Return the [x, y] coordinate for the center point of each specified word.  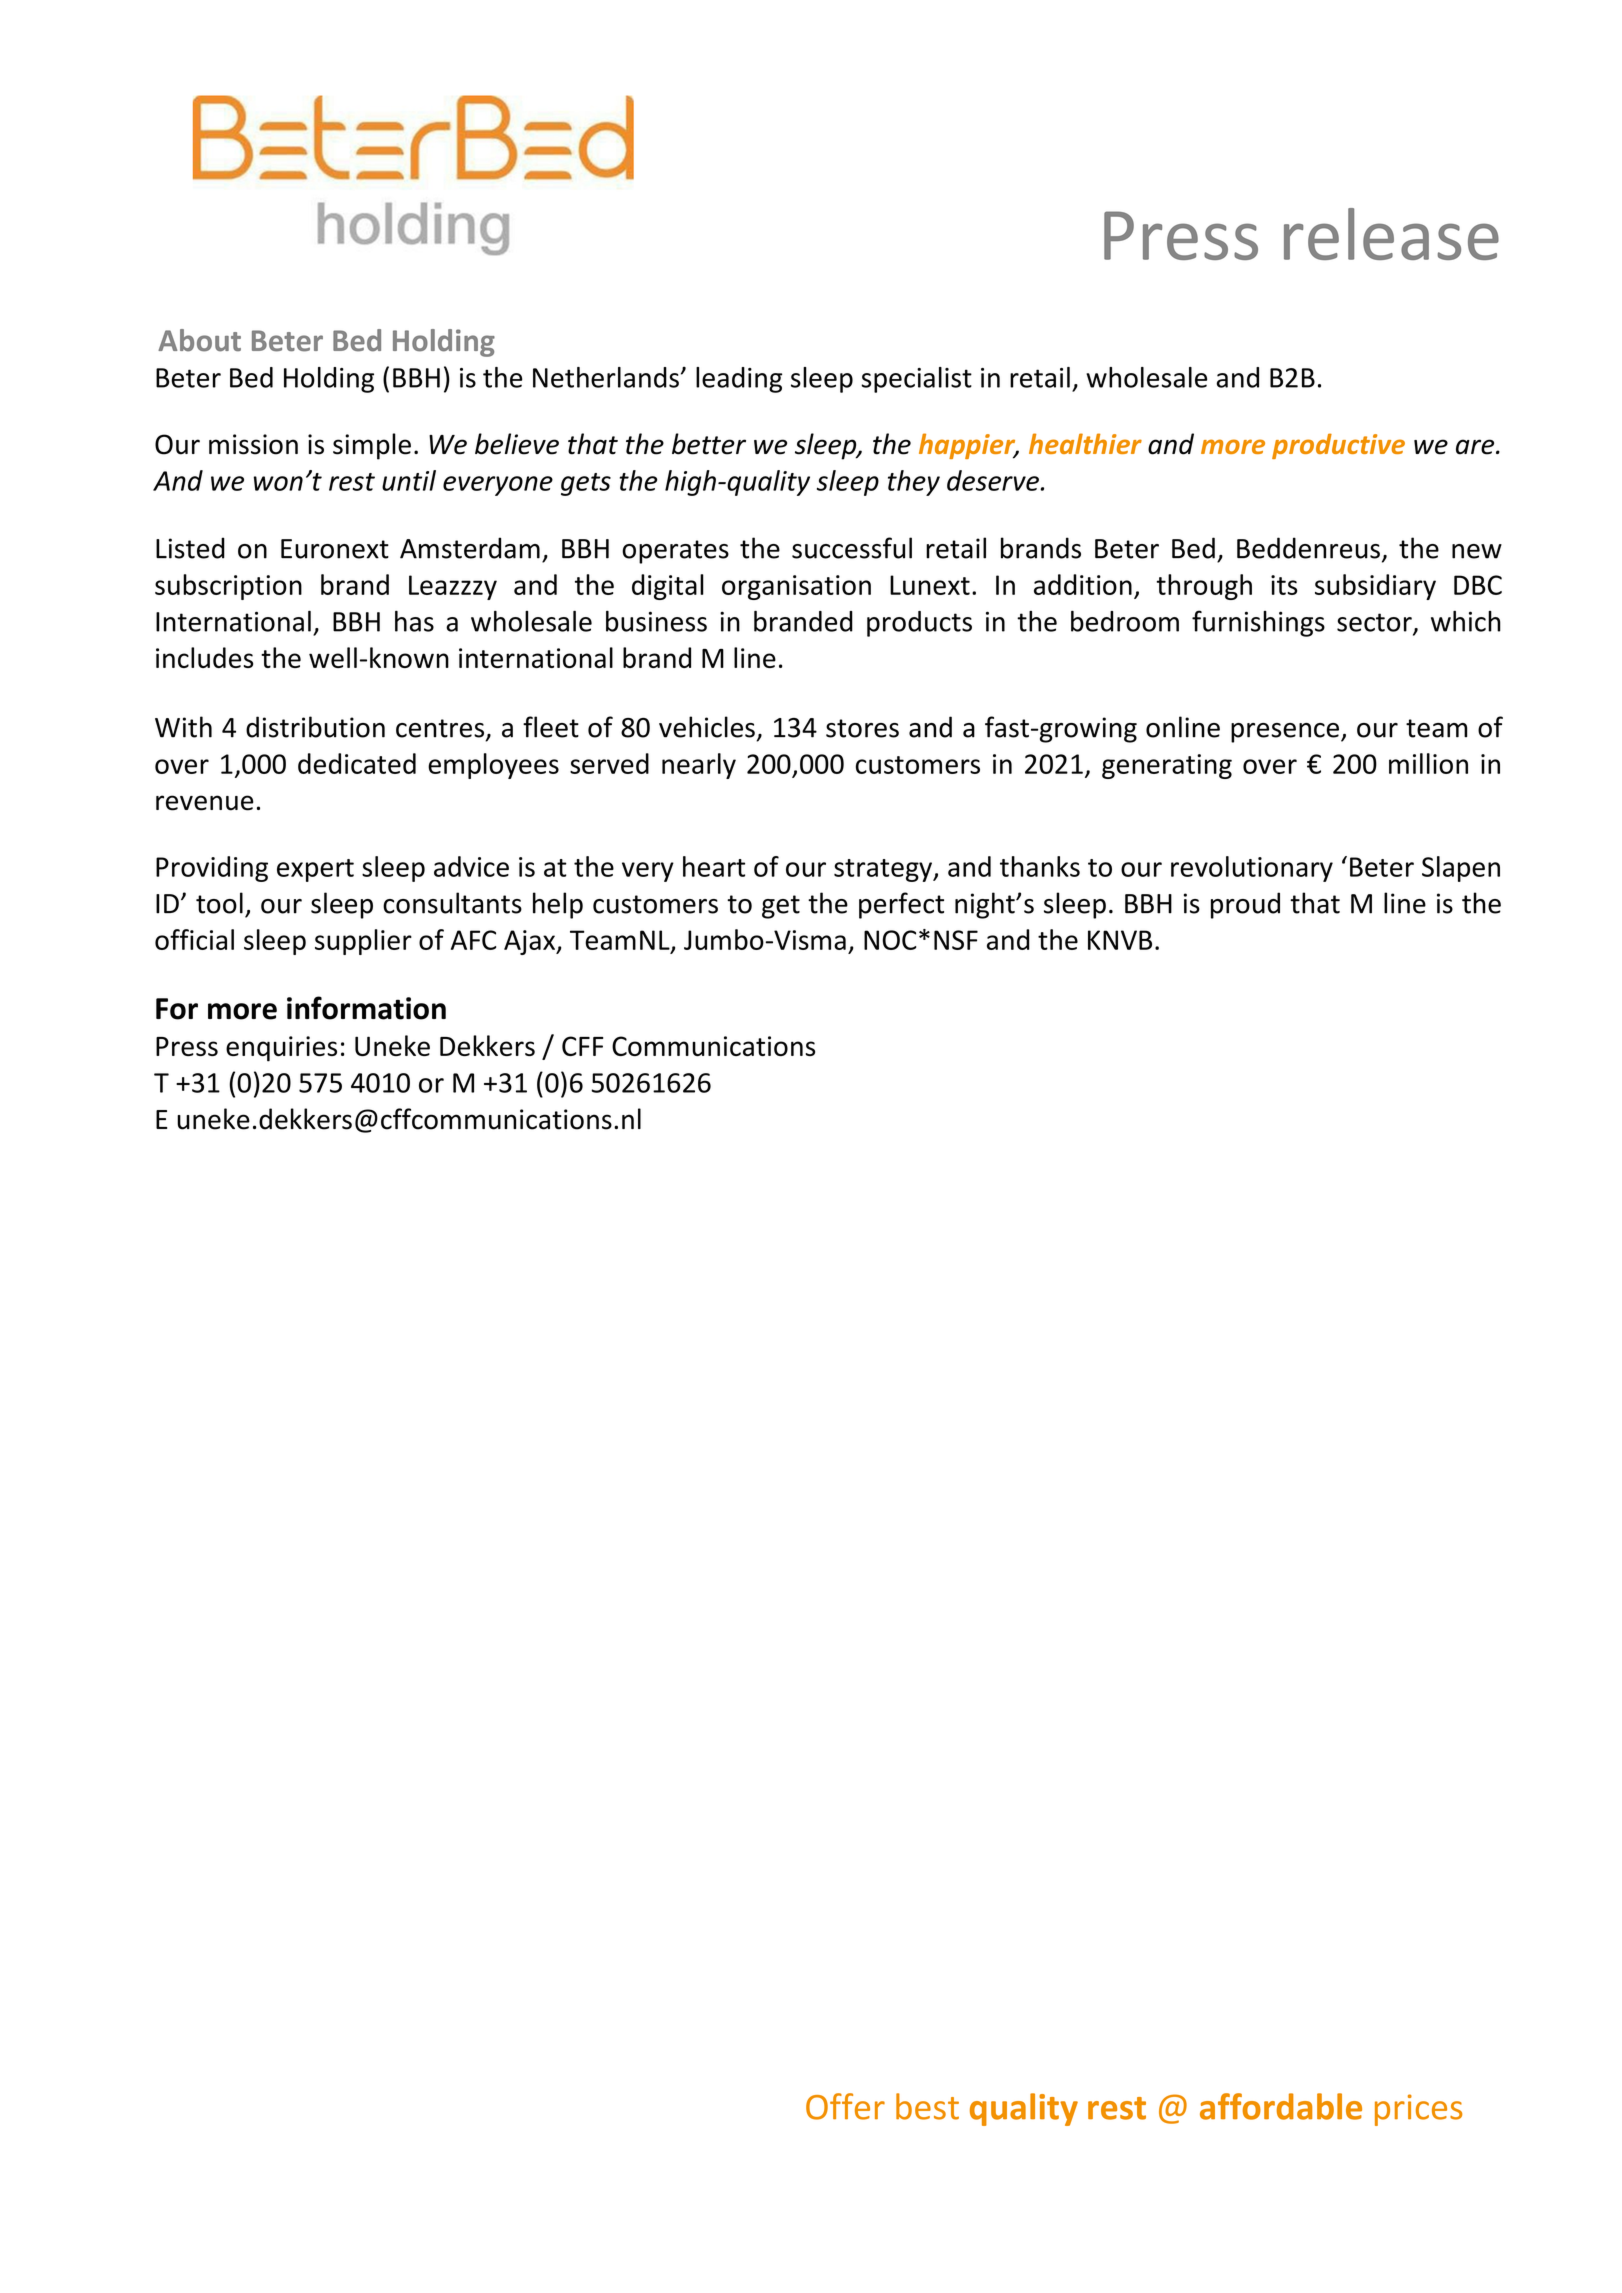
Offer [845, 2106]
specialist [916, 380]
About [199, 340]
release [1391, 234]
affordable [1281, 2106]
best [927, 2106]
